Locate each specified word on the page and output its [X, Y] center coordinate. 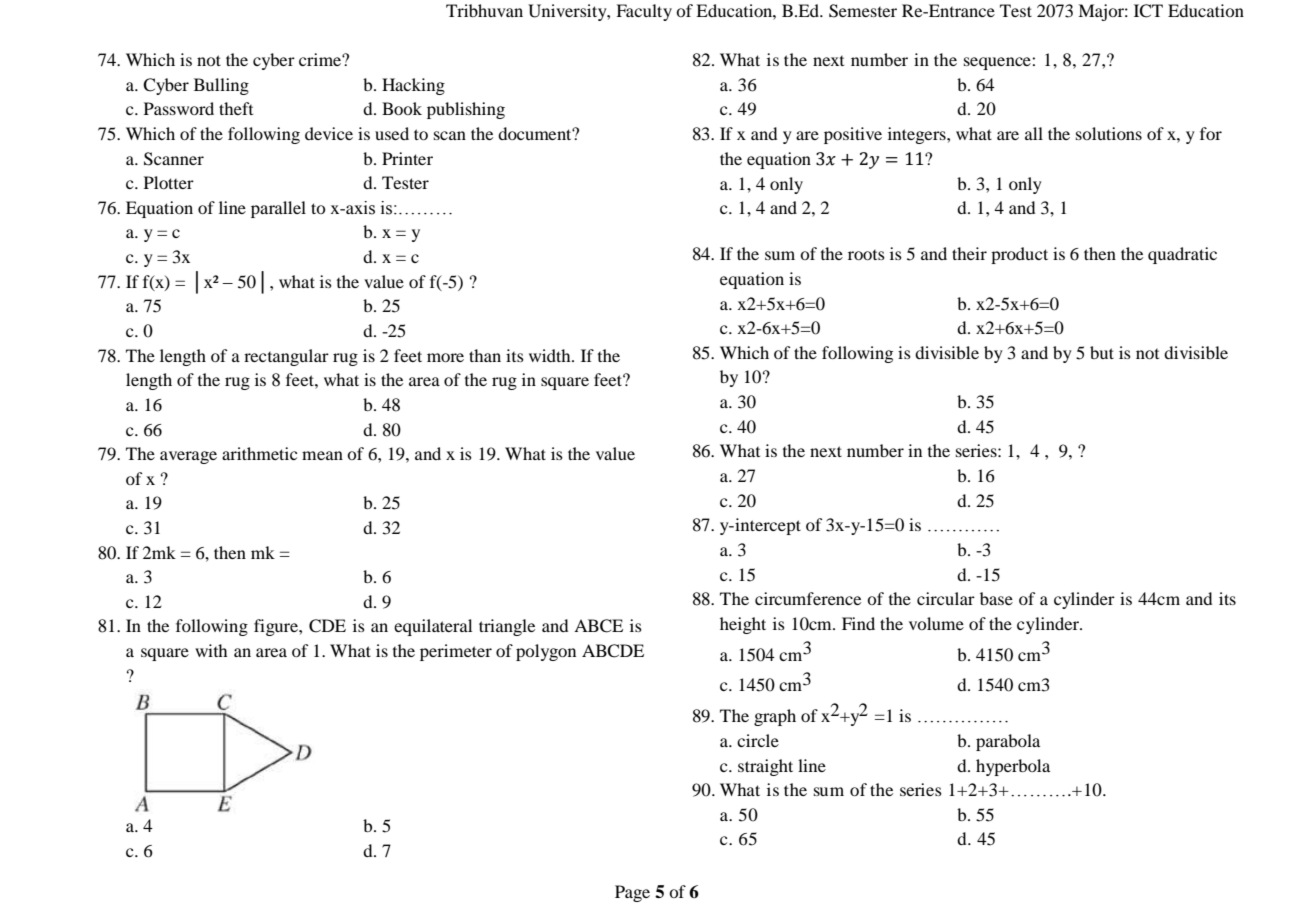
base [996, 598]
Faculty [644, 12]
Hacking [413, 86]
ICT [1148, 11]
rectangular [286, 357]
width [551, 355]
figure [277, 627]
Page [632, 893]
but [1102, 352]
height [743, 625]
